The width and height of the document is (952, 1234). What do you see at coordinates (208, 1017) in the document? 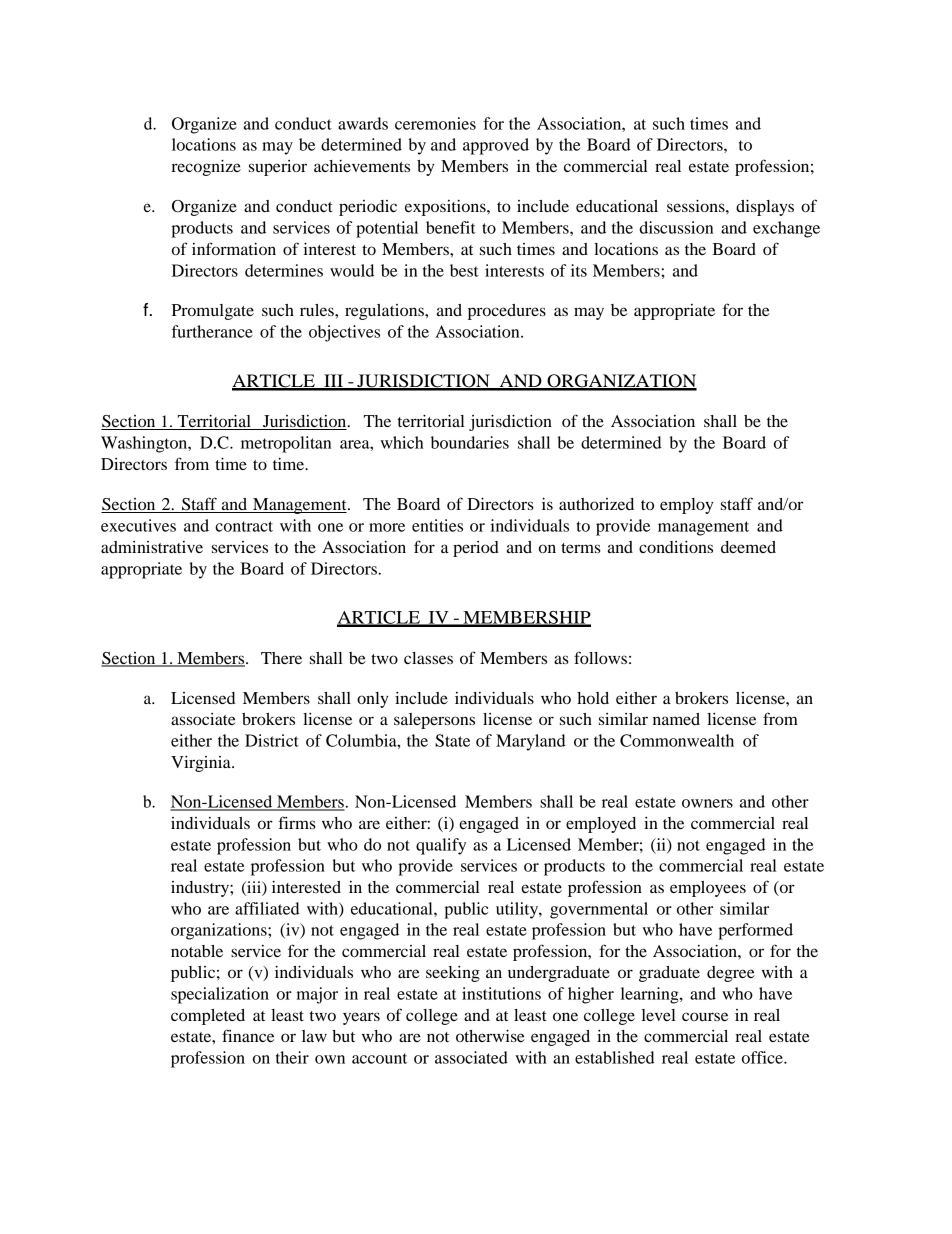
I see `completed` at bounding box center [208, 1017].
